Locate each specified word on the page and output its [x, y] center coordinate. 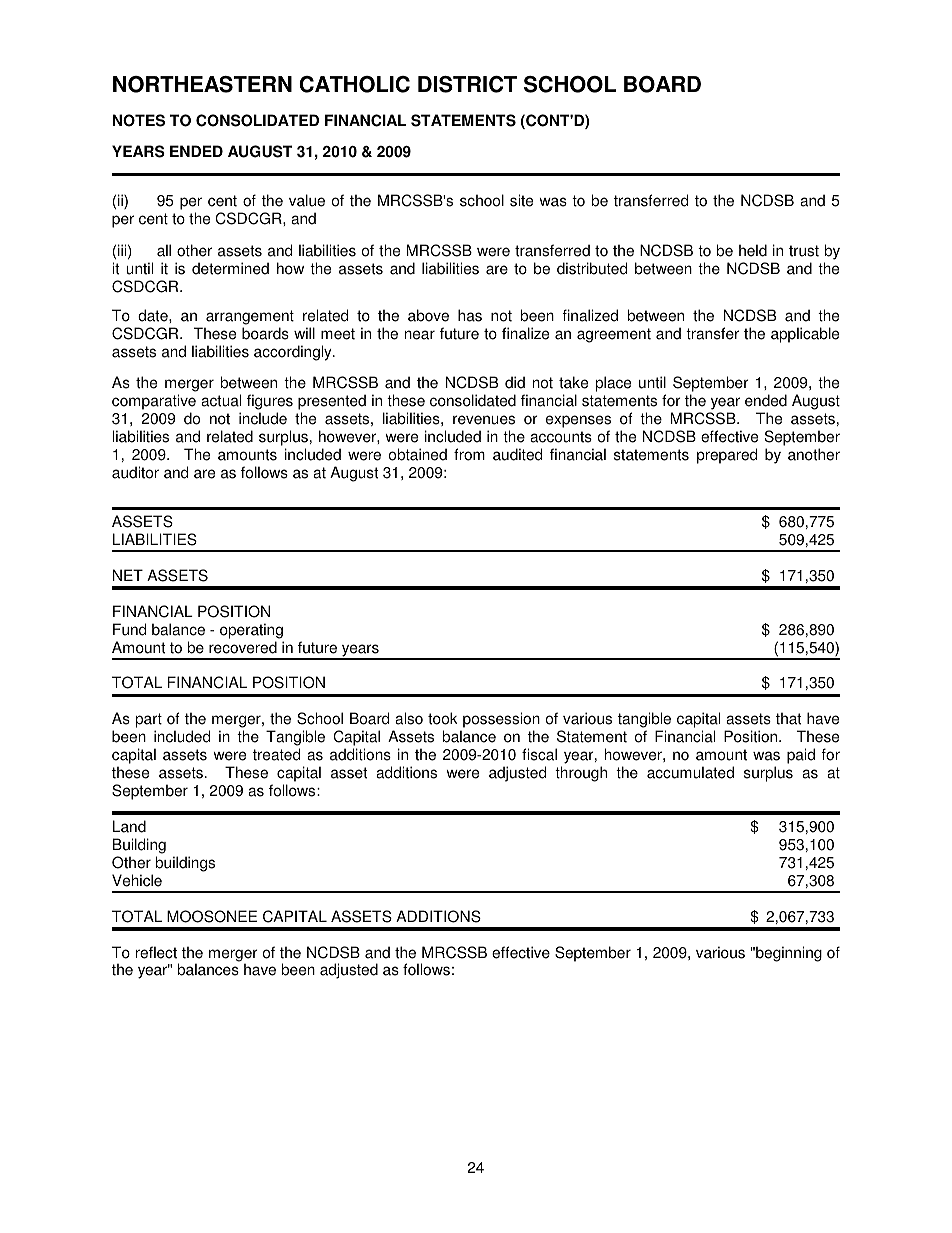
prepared [727, 456]
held [753, 250]
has [470, 315]
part [149, 722]
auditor [135, 472]
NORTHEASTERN [202, 84]
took [443, 718]
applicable [805, 335]
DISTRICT [467, 84]
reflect [156, 952]
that [788, 718]
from [469, 454]
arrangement [250, 317]
